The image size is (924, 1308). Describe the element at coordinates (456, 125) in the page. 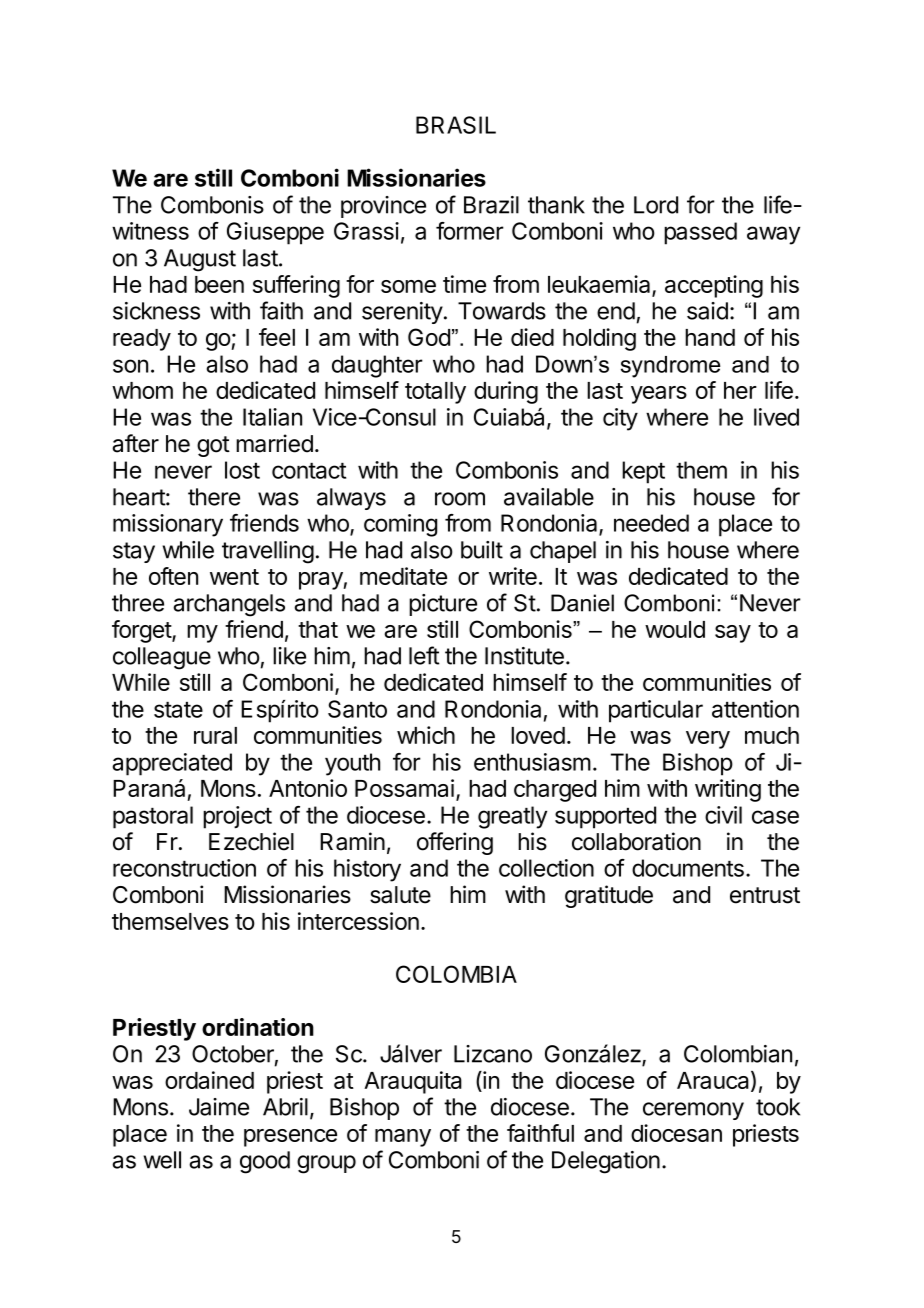

I see `BRASIL` at that location.
